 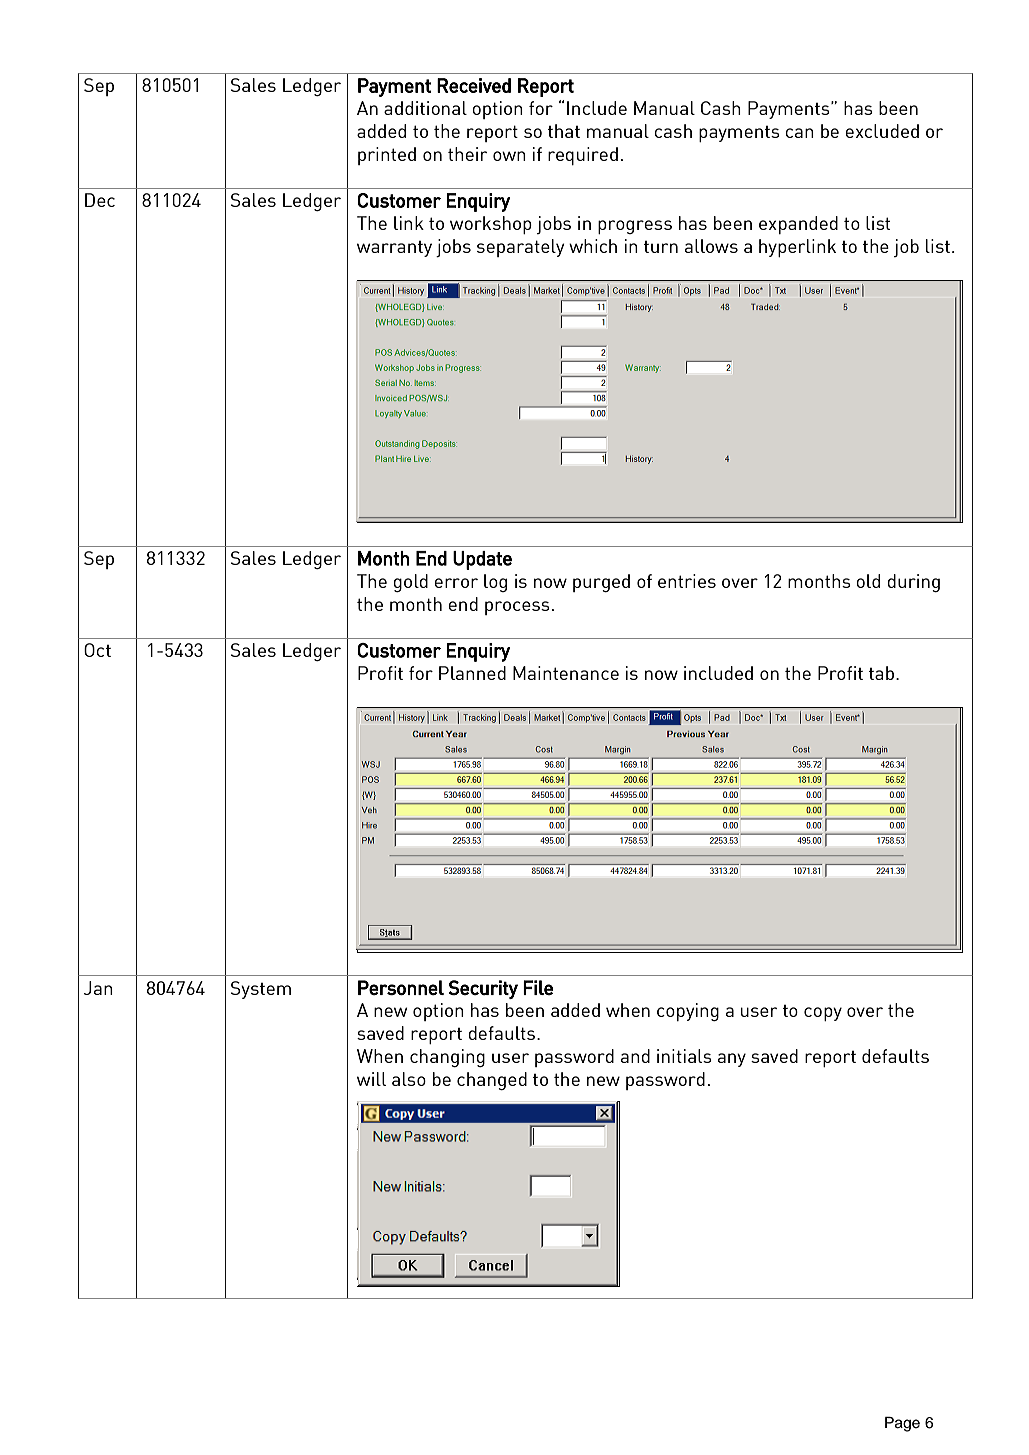 What do you see at coordinates (883, 673) in the document?
I see `tab` at bounding box center [883, 673].
